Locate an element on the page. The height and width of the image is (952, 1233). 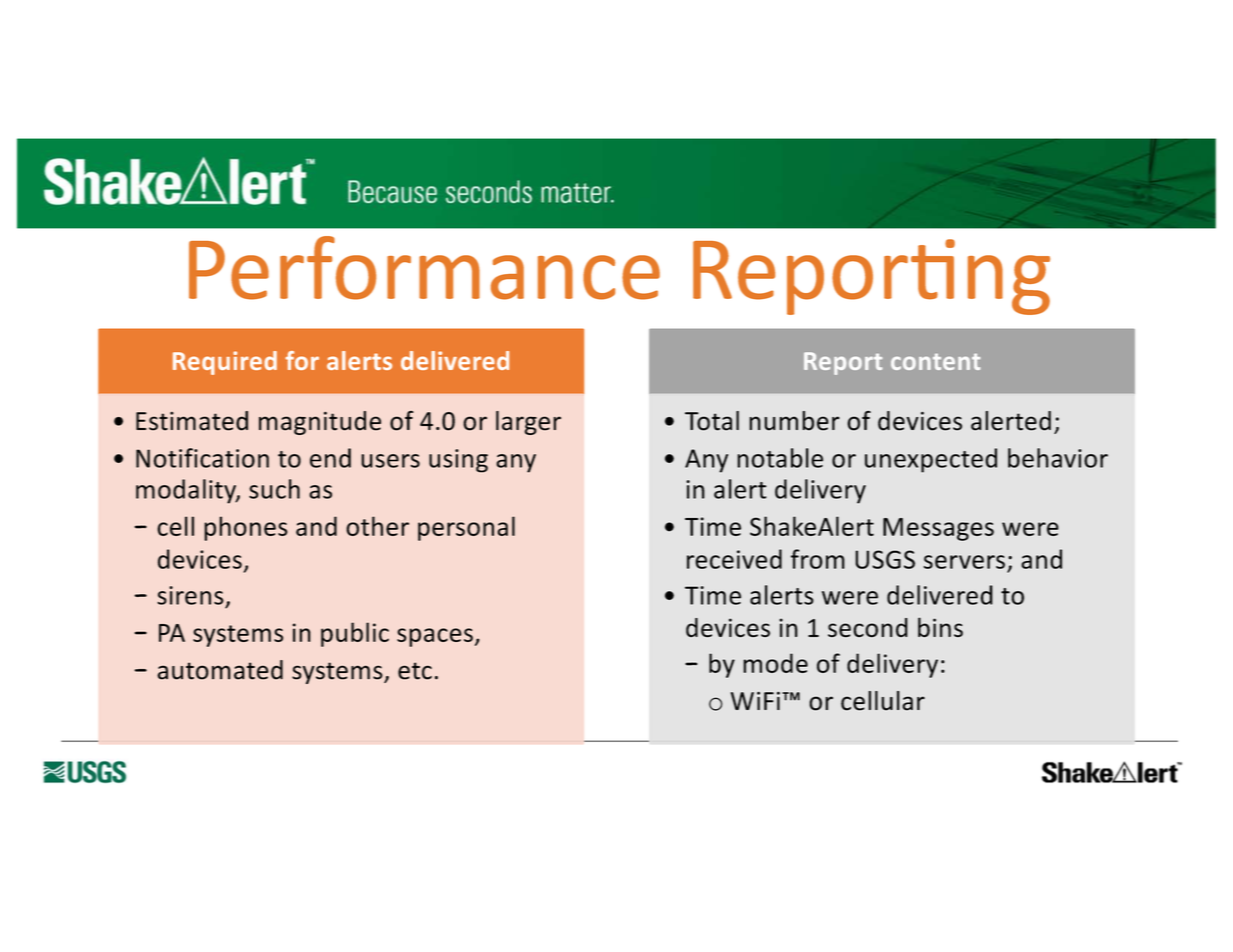
automated is located at coordinates (220, 670).
